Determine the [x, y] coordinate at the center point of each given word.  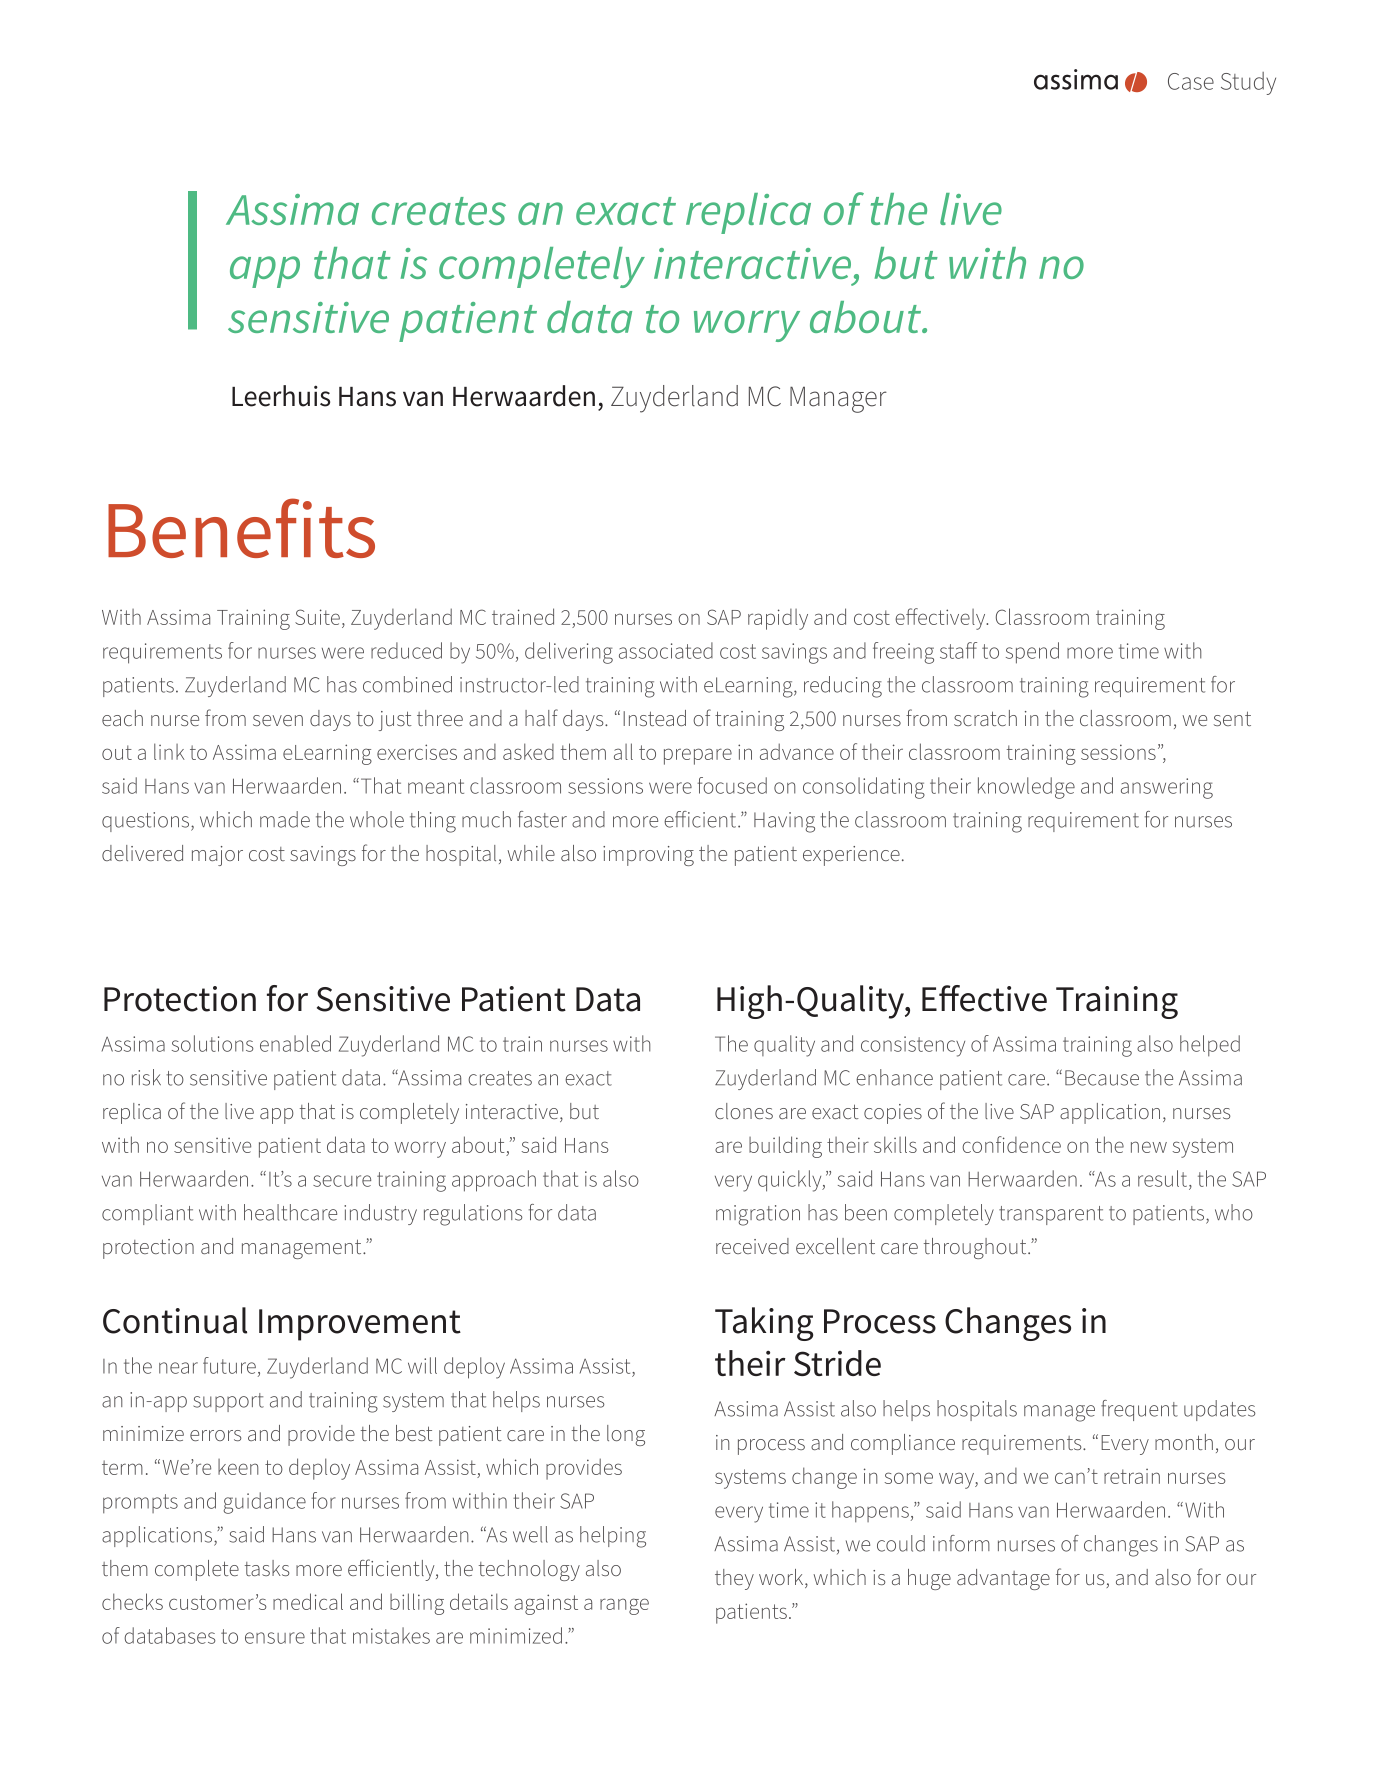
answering [1167, 788]
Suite [317, 617]
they [734, 1579]
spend [1032, 653]
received [752, 1246]
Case [1191, 81]
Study [1248, 83]
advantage [1003, 1579]
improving [648, 856]
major [217, 856]
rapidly [778, 619]
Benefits [241, 528]
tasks [267, 1568]
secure [342, 1181]
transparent [1051, 1215]
